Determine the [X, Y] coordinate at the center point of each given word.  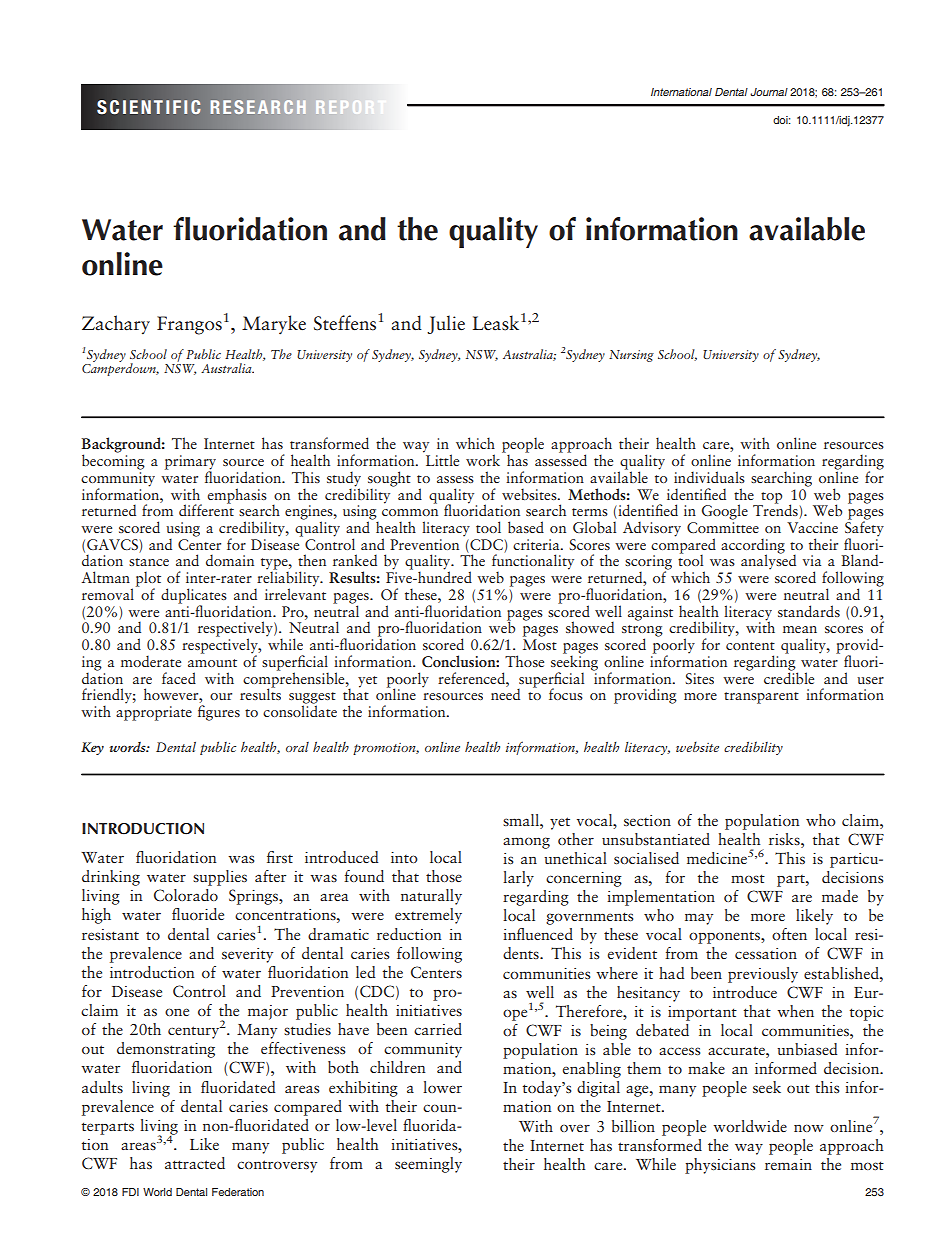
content [750, 646]
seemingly [428, 1165]
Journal [769, 92]
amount [212, 663]
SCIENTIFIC [149, 107]
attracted [195, 1163]
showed [590, 627]
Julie [446, 324]
